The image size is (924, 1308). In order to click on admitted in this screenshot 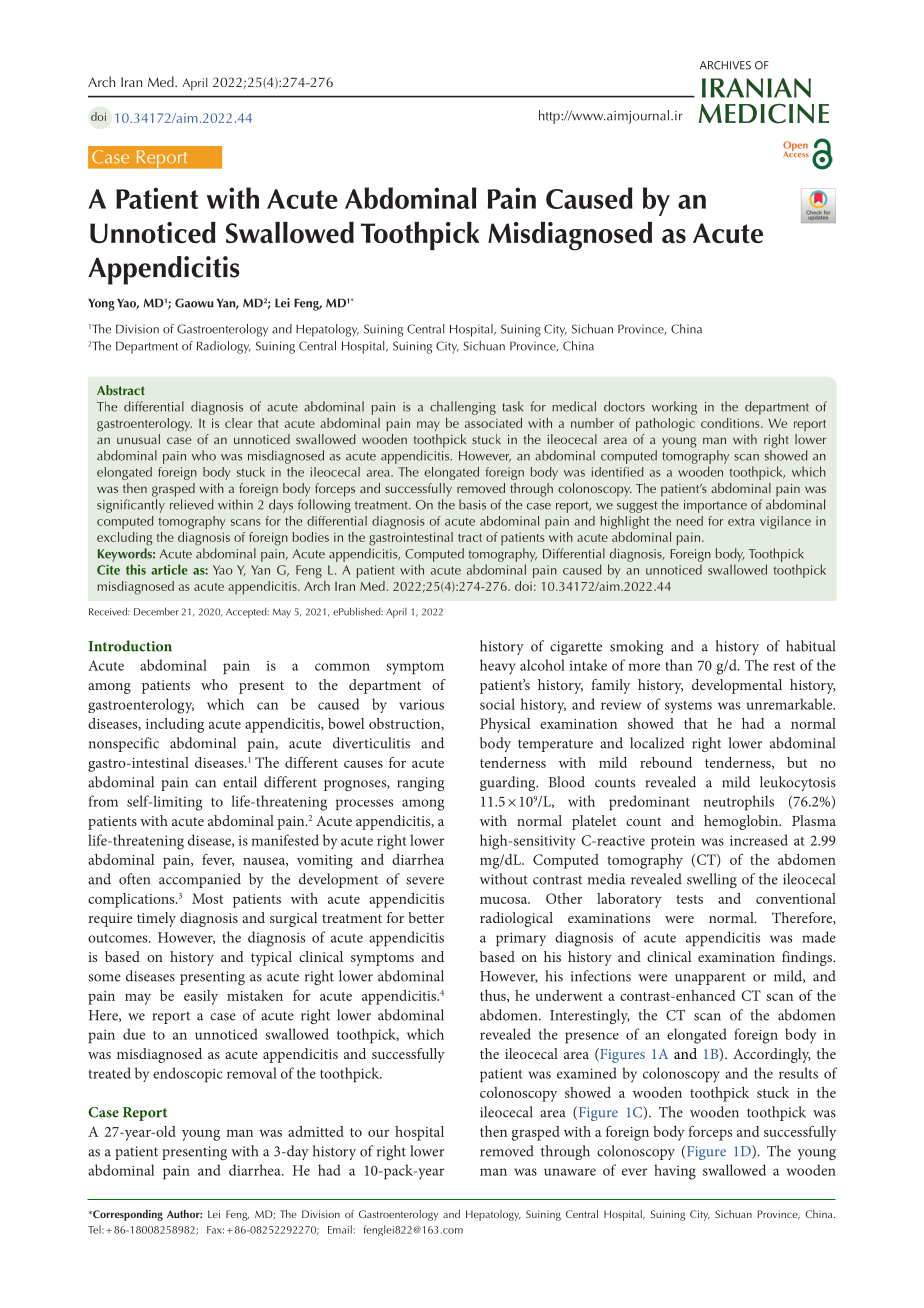, I will do `click(316, 1131)`.
